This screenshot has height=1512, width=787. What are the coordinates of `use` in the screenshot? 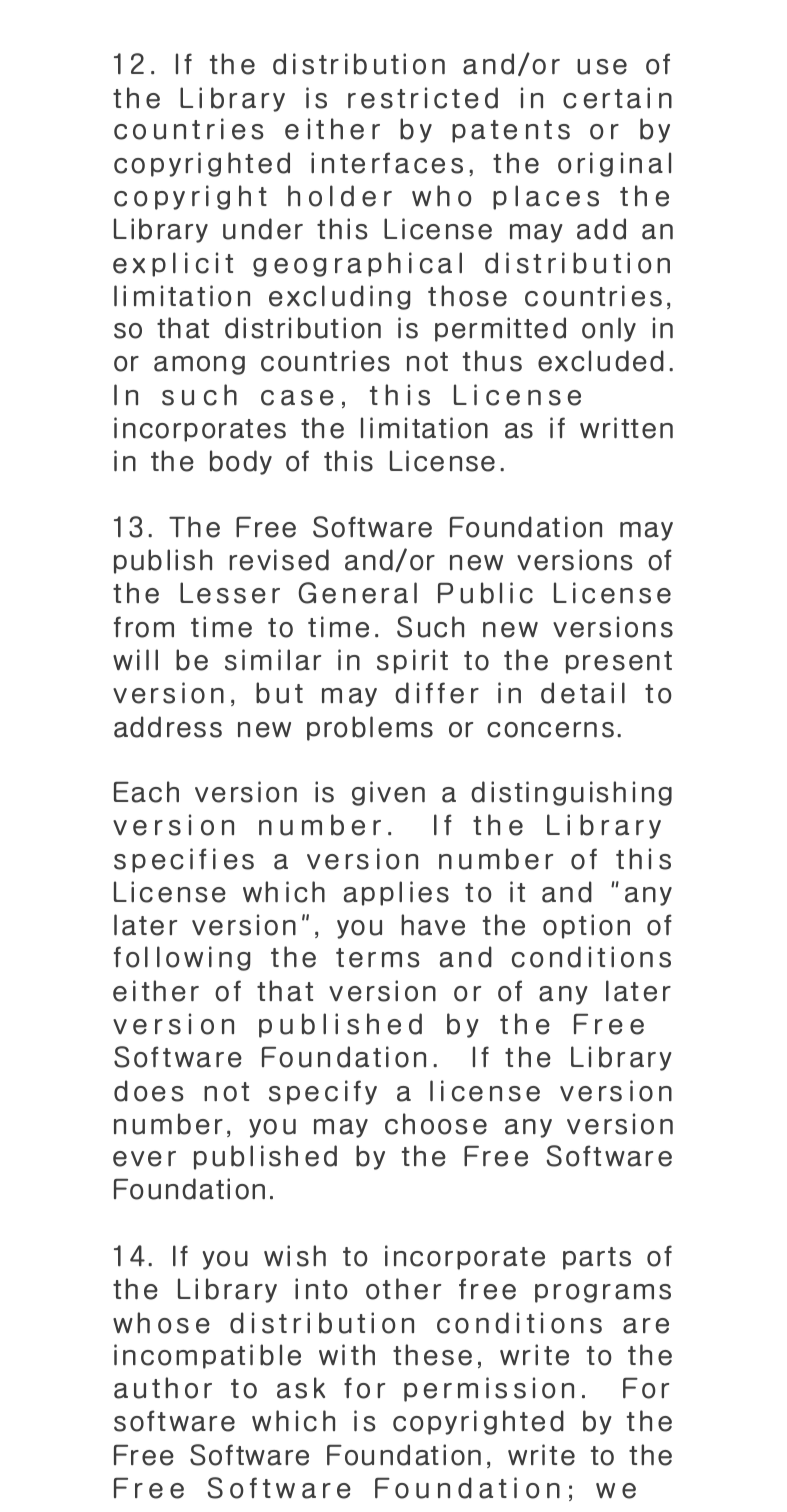 It's located at (602, 67).
